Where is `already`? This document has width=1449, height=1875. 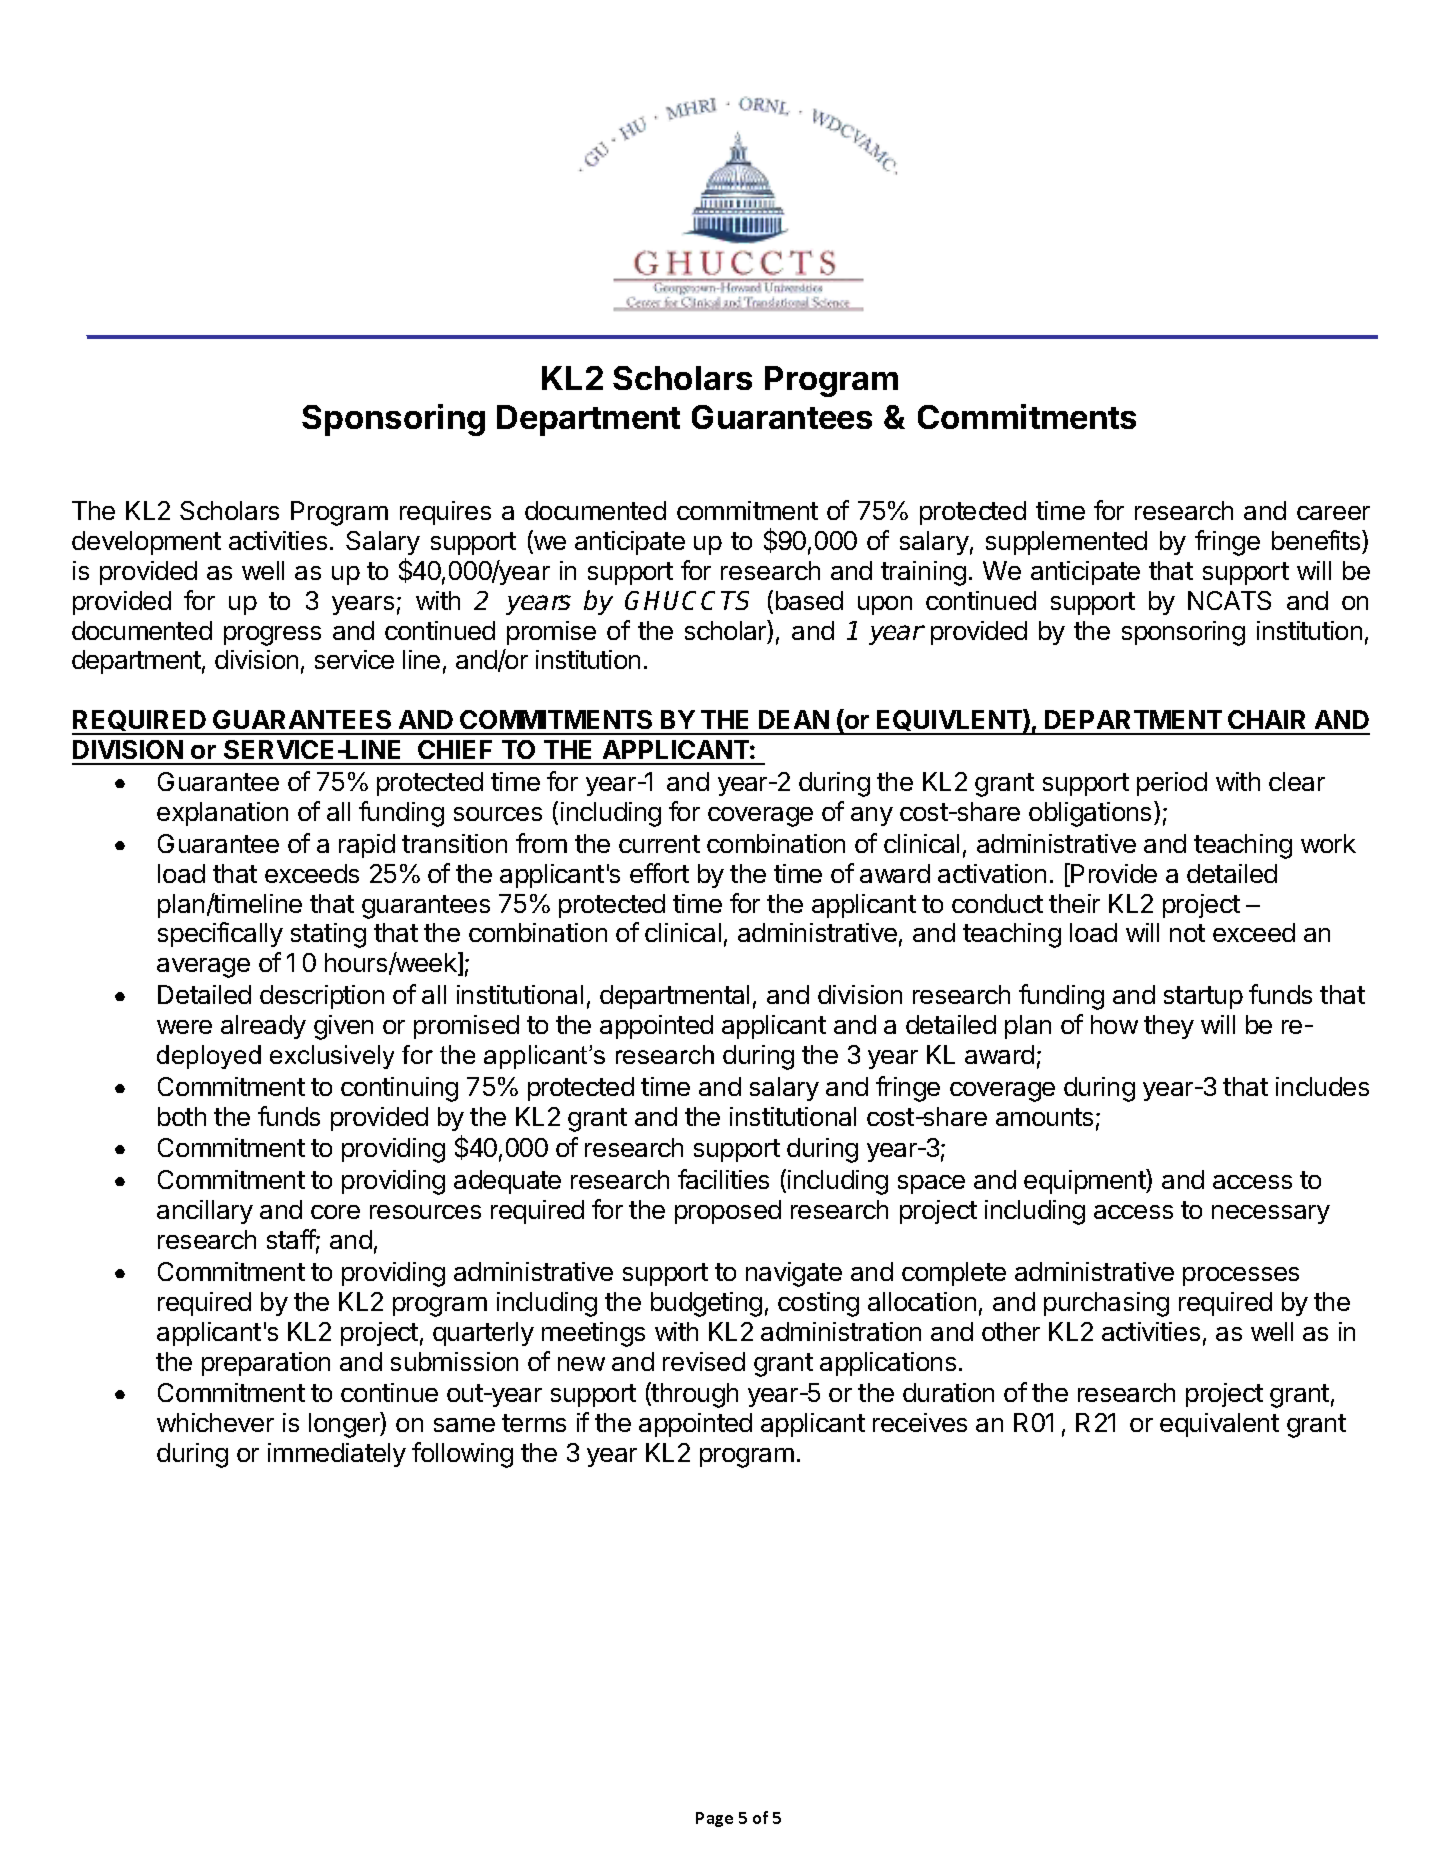
already is located at coordinates (263, 1027).
